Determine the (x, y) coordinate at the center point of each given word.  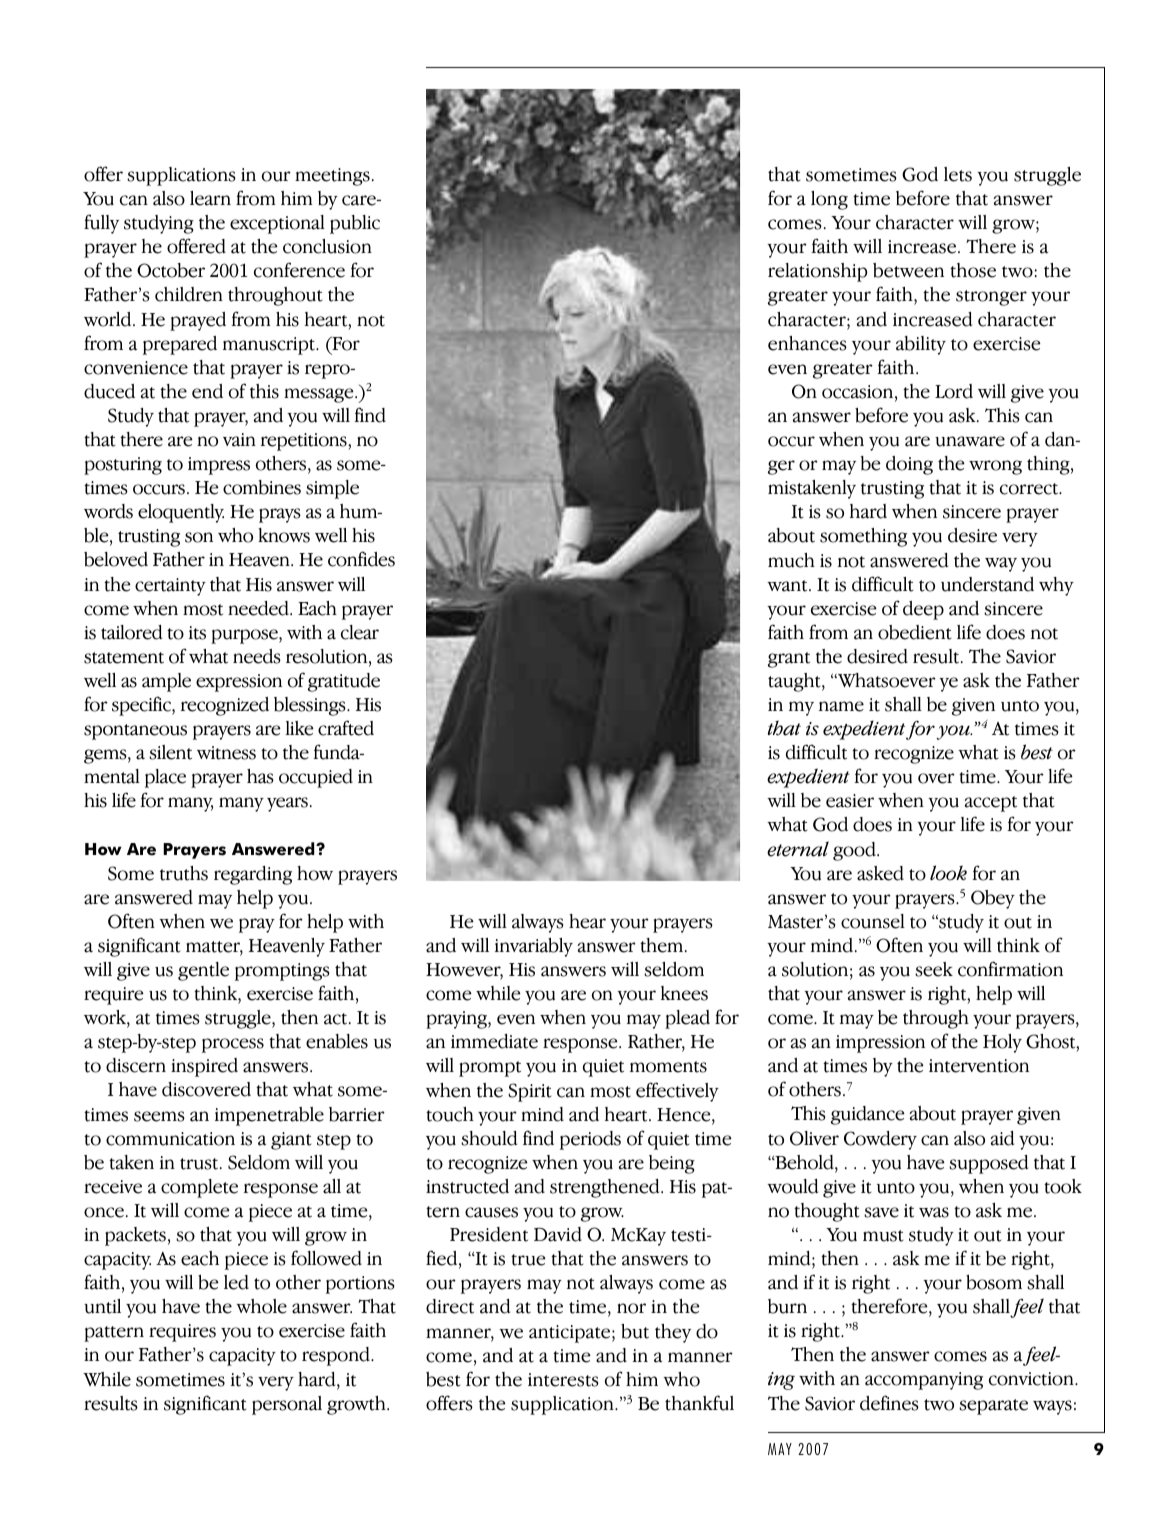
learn (210, 198)
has (260, 776)
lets (958, 174)
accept (991, 804)
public (355, 224)
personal (287, 1405)
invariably (534, 947)
